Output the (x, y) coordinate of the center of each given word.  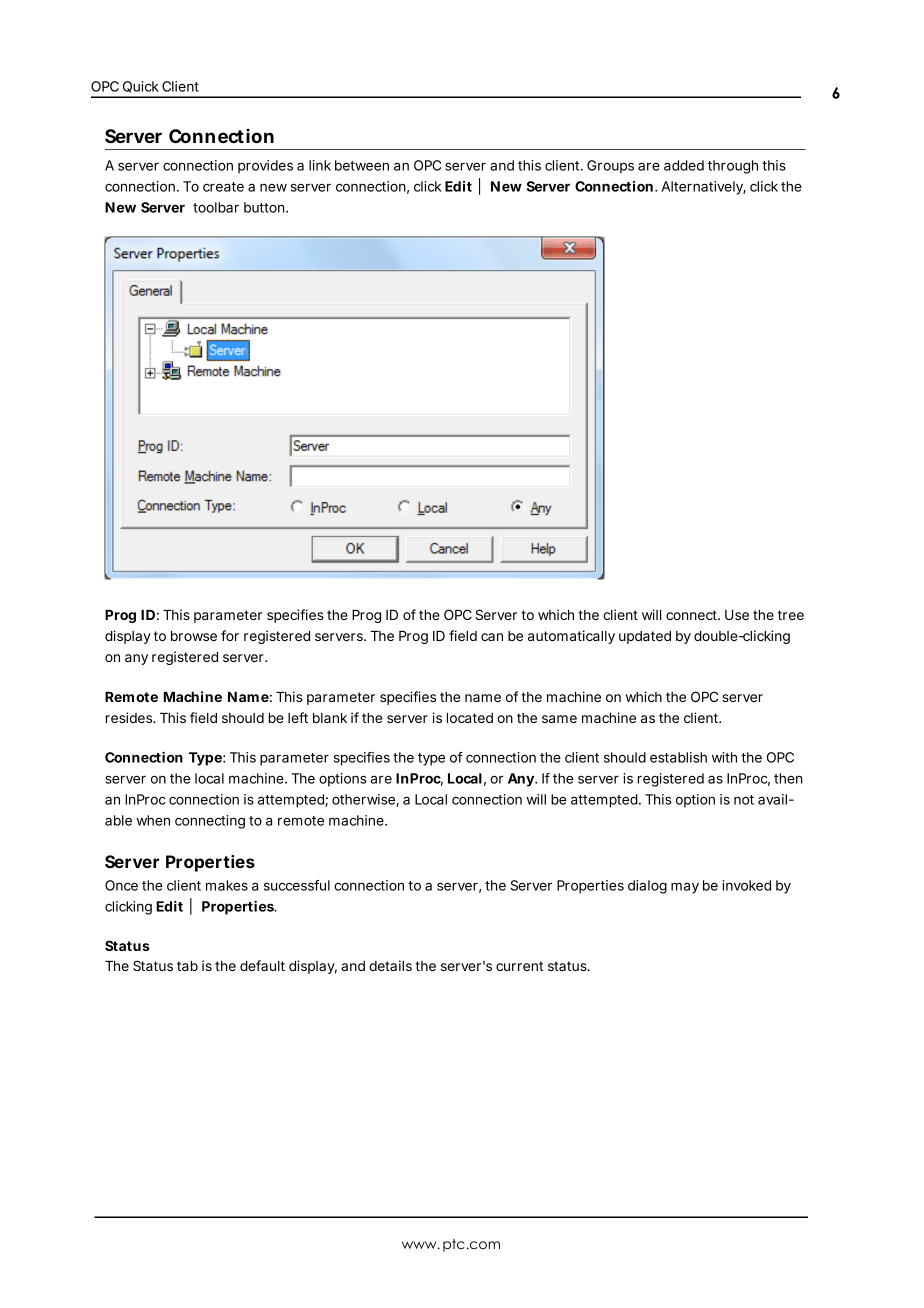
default (262, 965)
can (492, 637)
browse (194, 636)
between (362, 165)
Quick (141, 87)
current (519, 966)
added (684, 165)
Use (737, 615)
